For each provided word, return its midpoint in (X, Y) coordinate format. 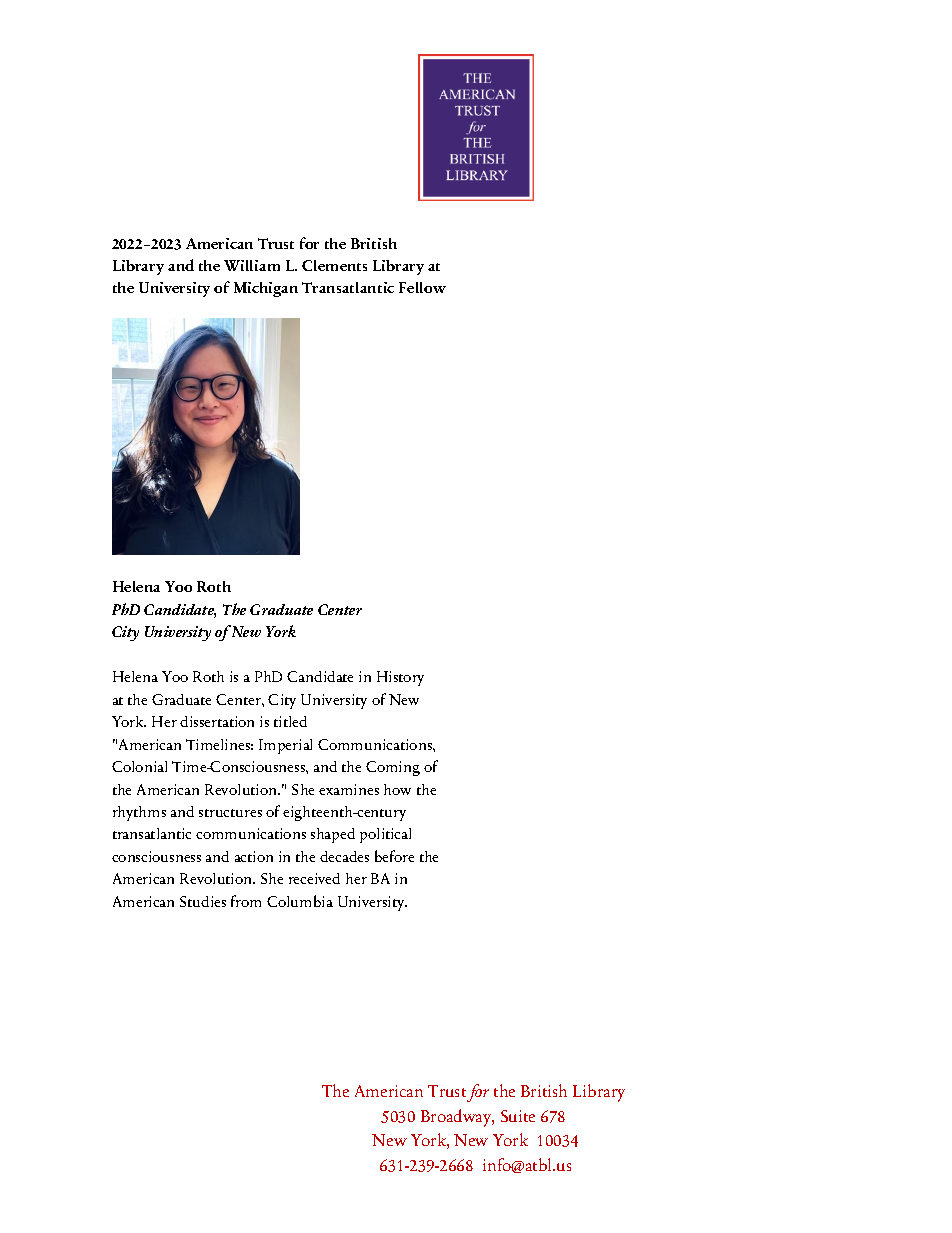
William (252, 265)
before (394, 856)
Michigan (266, 289)
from (246, 901)
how (397, 789)
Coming (393, 768)
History (400, 678)
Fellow (422, 287)
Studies (203, 901)
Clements (334, 265)
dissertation (217, 721)
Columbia (300, 901)
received (314, 878)
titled (290, 721)
